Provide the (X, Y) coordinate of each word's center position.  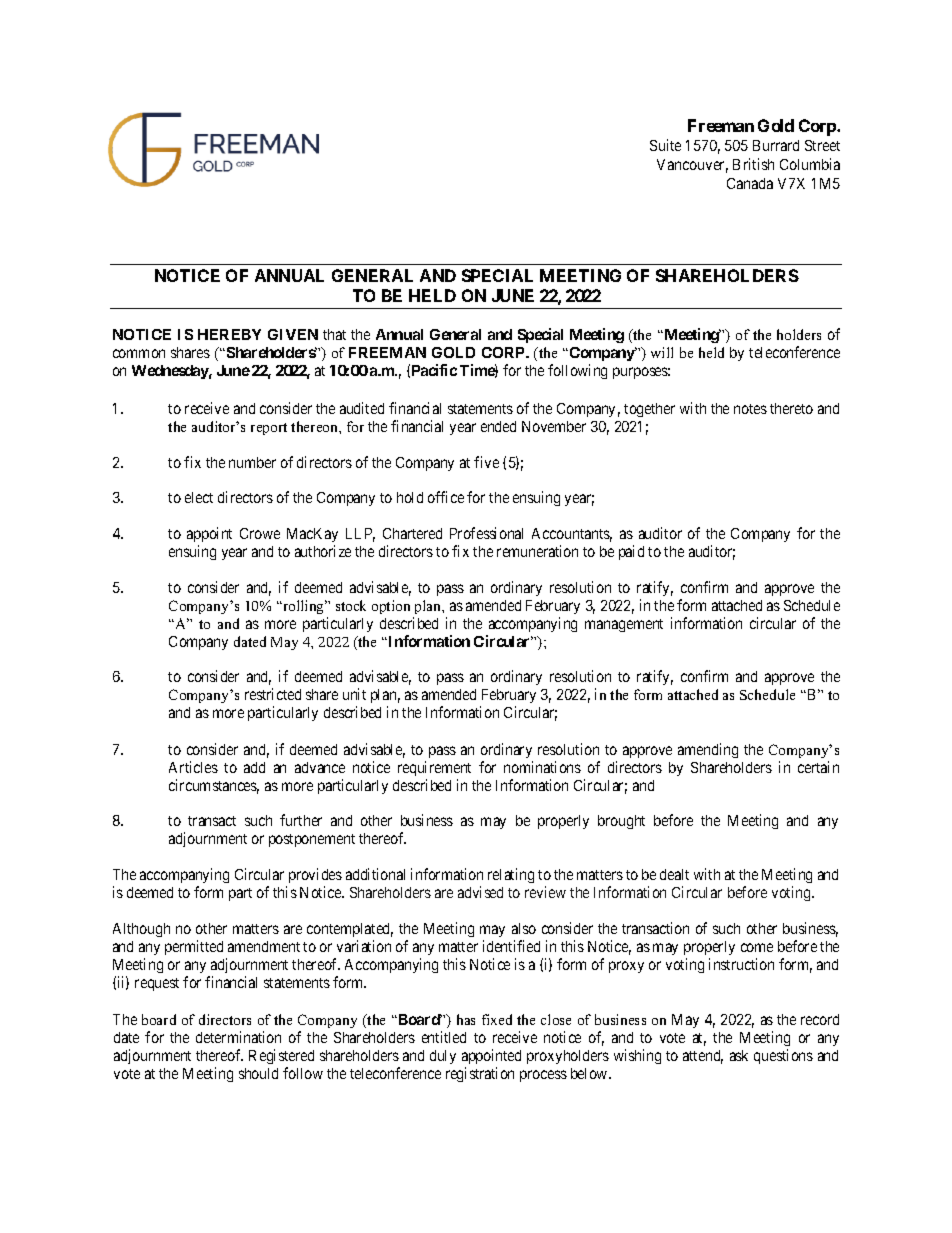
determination (238, 1037)
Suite (665, 145)
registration (480, 1074)
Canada (750, 183)
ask (739, 1055)
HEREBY (229, 334)
